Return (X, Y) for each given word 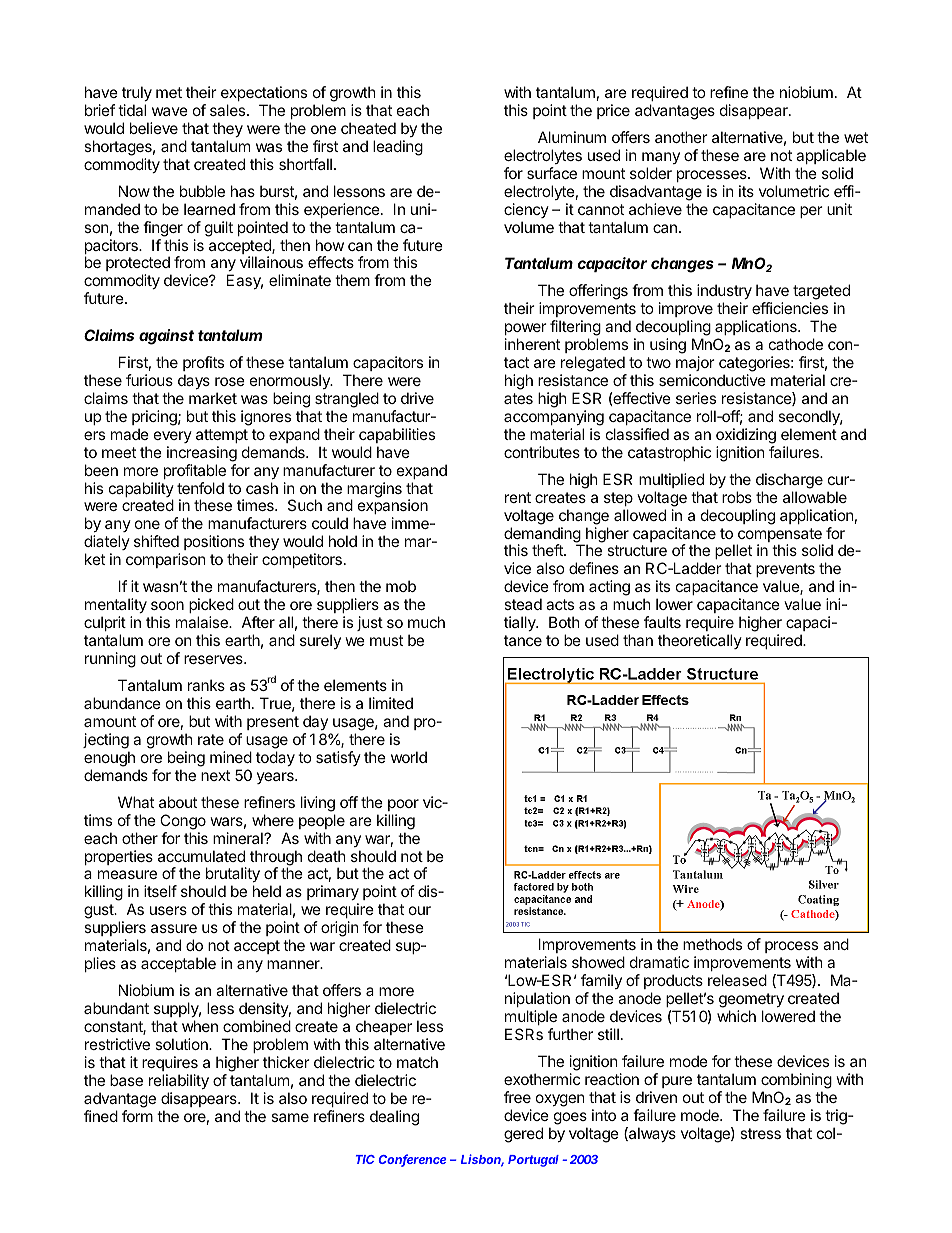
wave (170, 111)
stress (760, 1133)
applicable (831, 156)
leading (398, 148)
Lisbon (482, 1160)
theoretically (700, 641)
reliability (179, 1081)
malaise (203, 622)
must (386, 640)
